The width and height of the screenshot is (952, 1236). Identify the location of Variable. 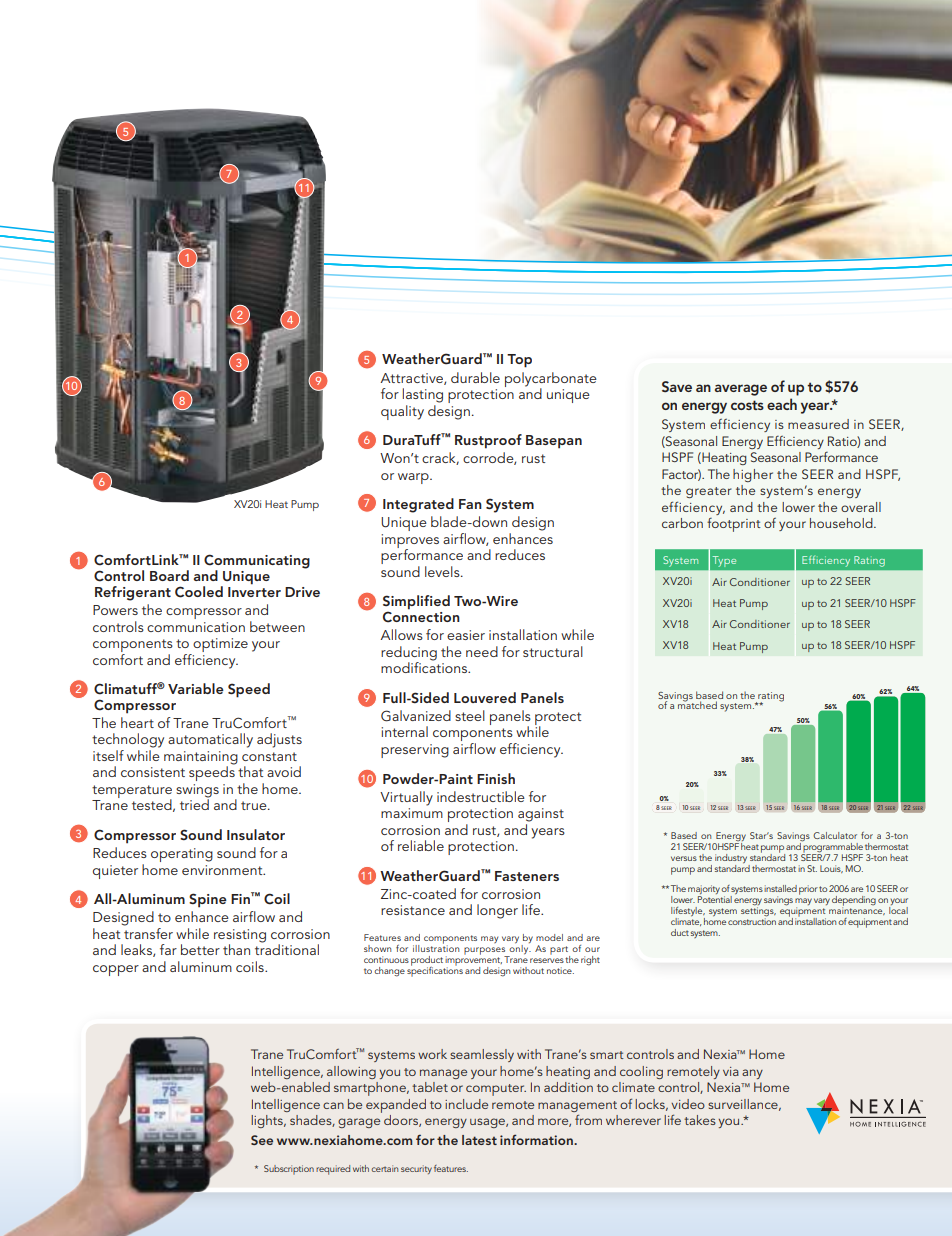
(196, 688).
